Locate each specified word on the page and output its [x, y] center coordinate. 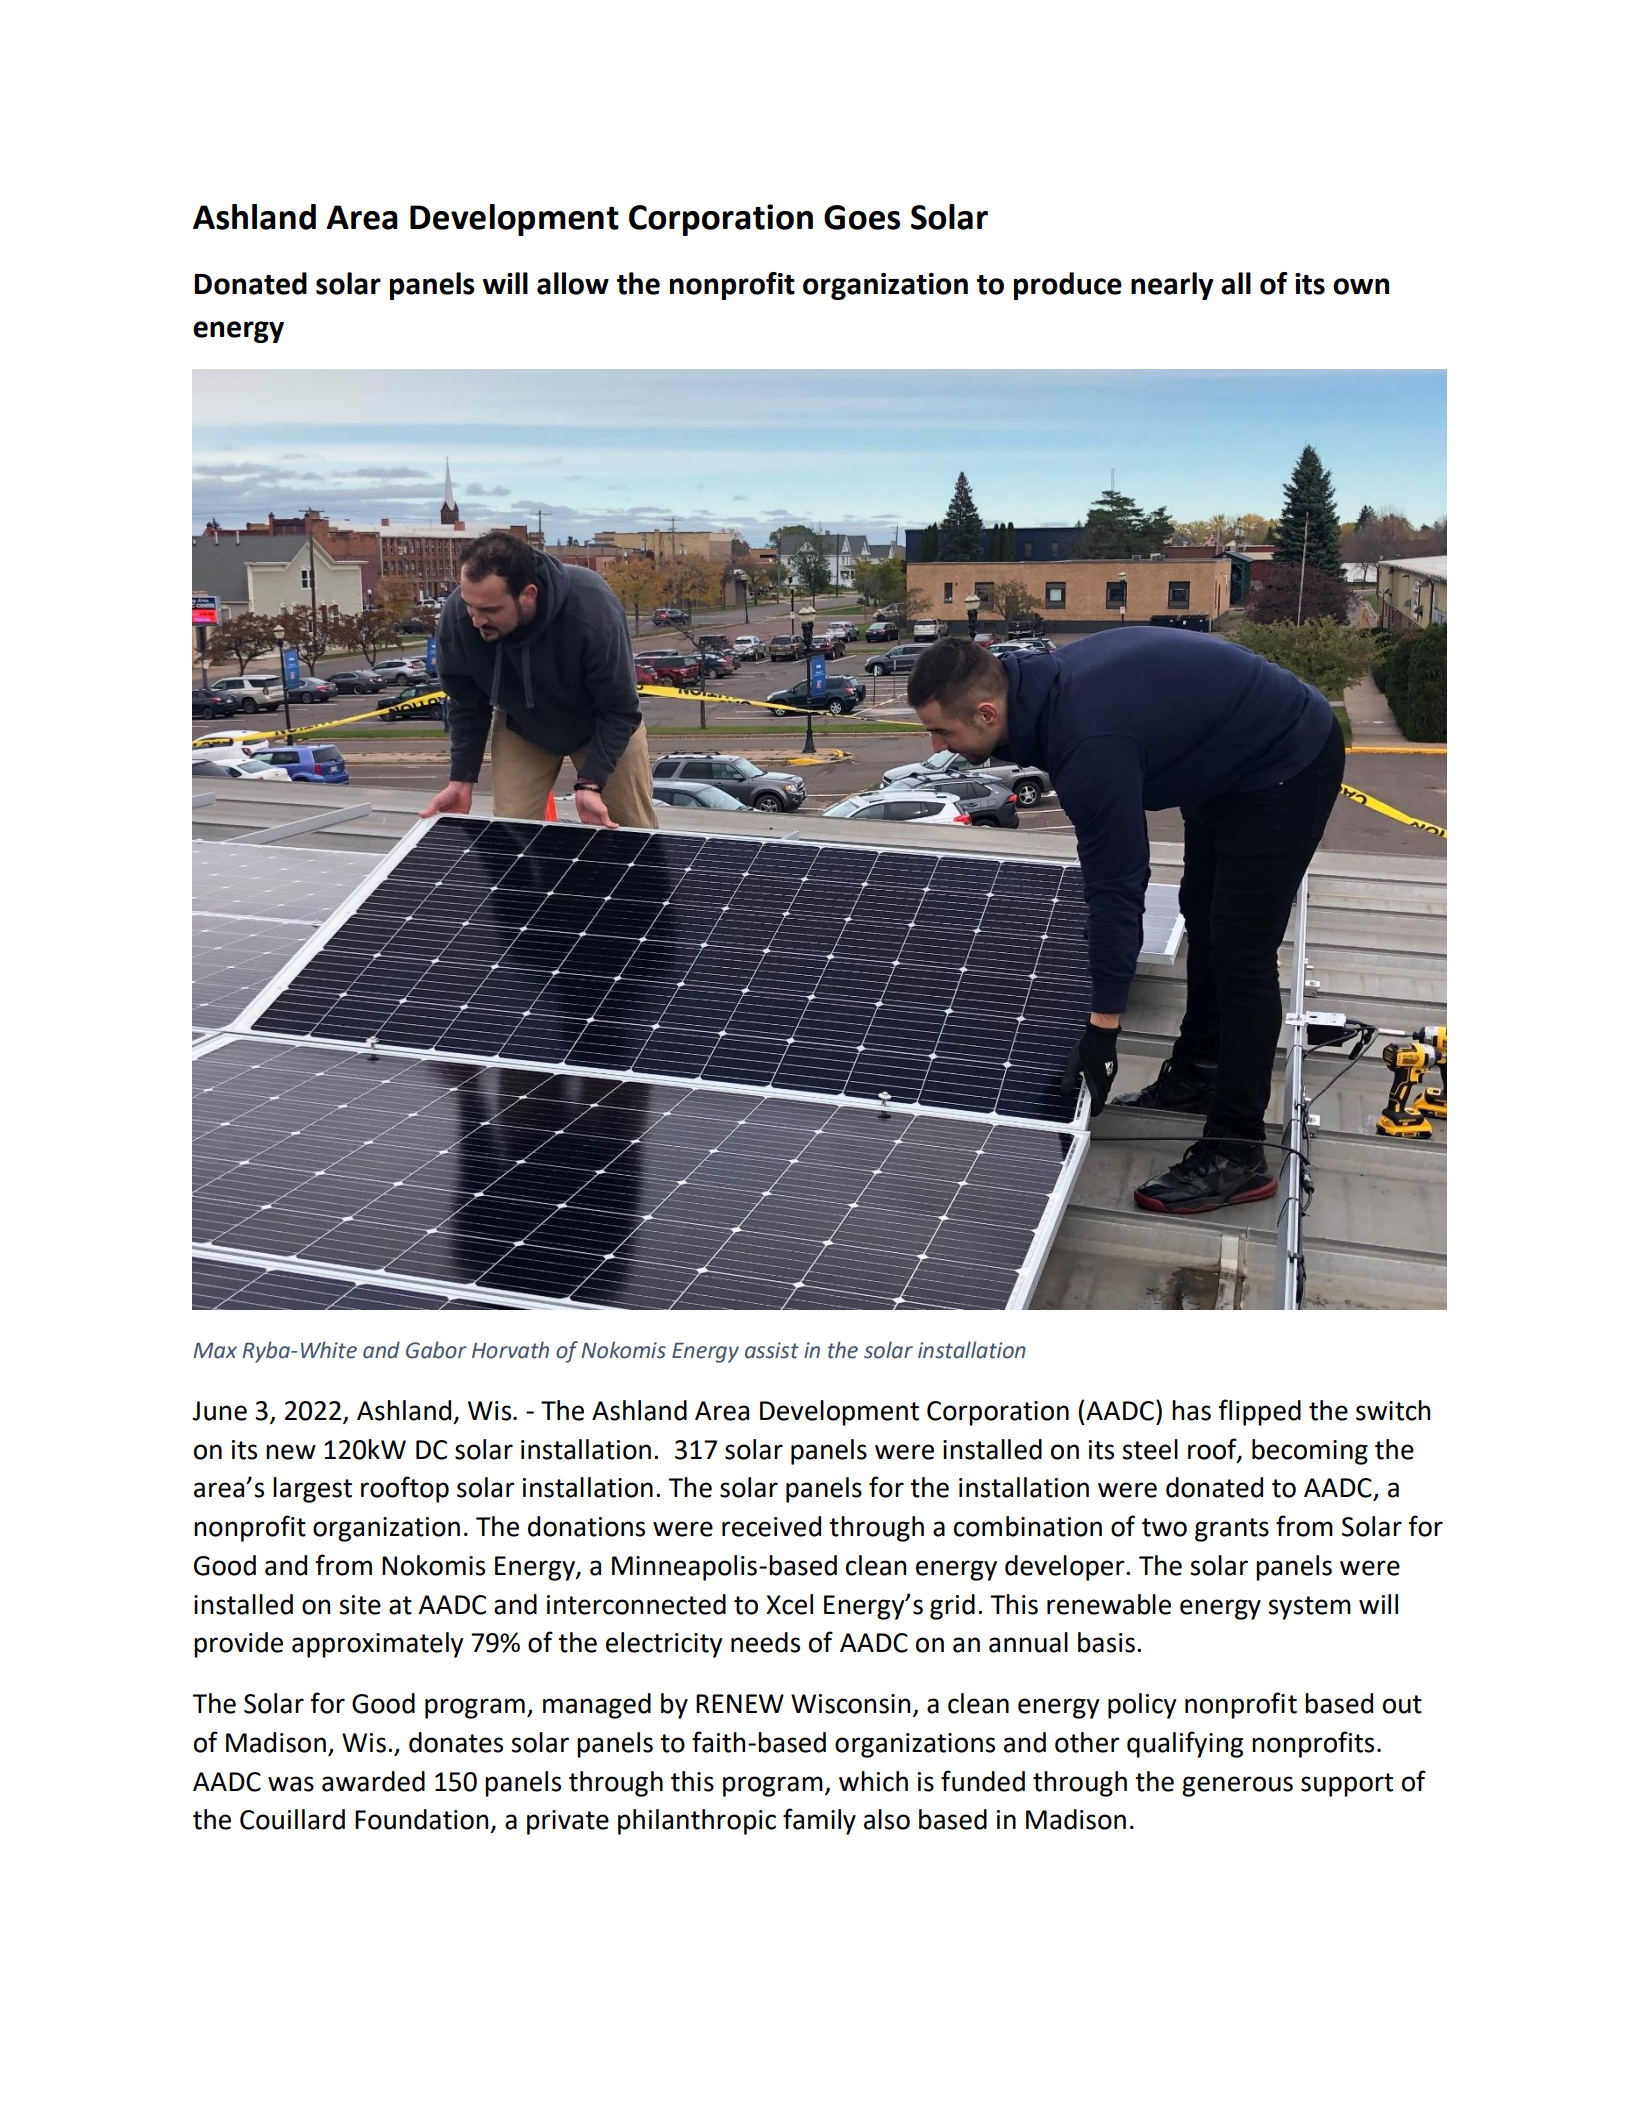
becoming [1310, 1452]
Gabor [436, 1350]
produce [1068, 286]
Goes [862, 217]
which [873, 1781]
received [771, 1526]
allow [573, 283]
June [219, 1411]
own [1361, 286]
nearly [1172, 286]
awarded [373, 1781]
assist [772, 1350]
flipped [1259, 1412]
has [1191, 1410]
